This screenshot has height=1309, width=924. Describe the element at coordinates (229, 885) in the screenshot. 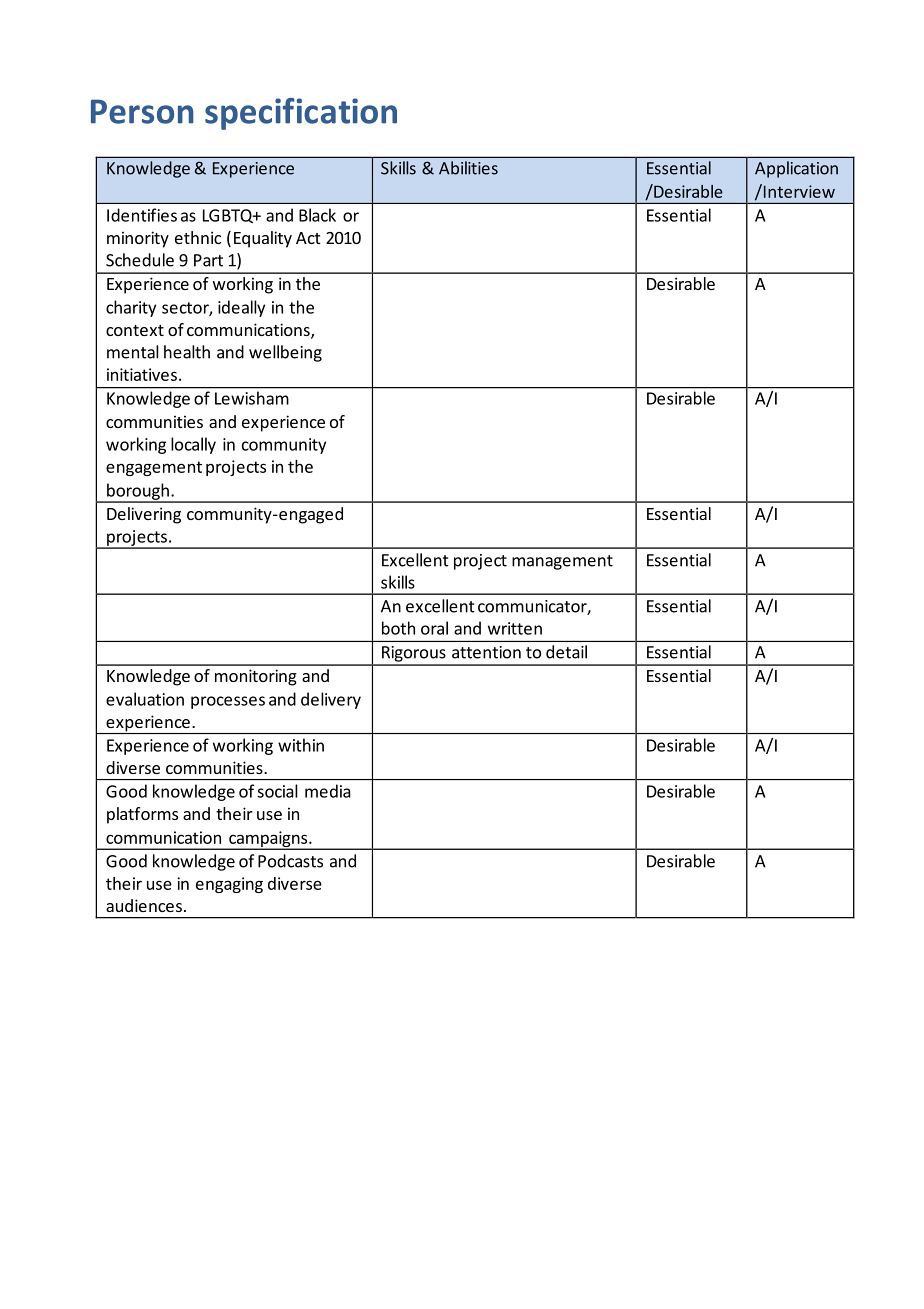

I see `engaging` at that location.
